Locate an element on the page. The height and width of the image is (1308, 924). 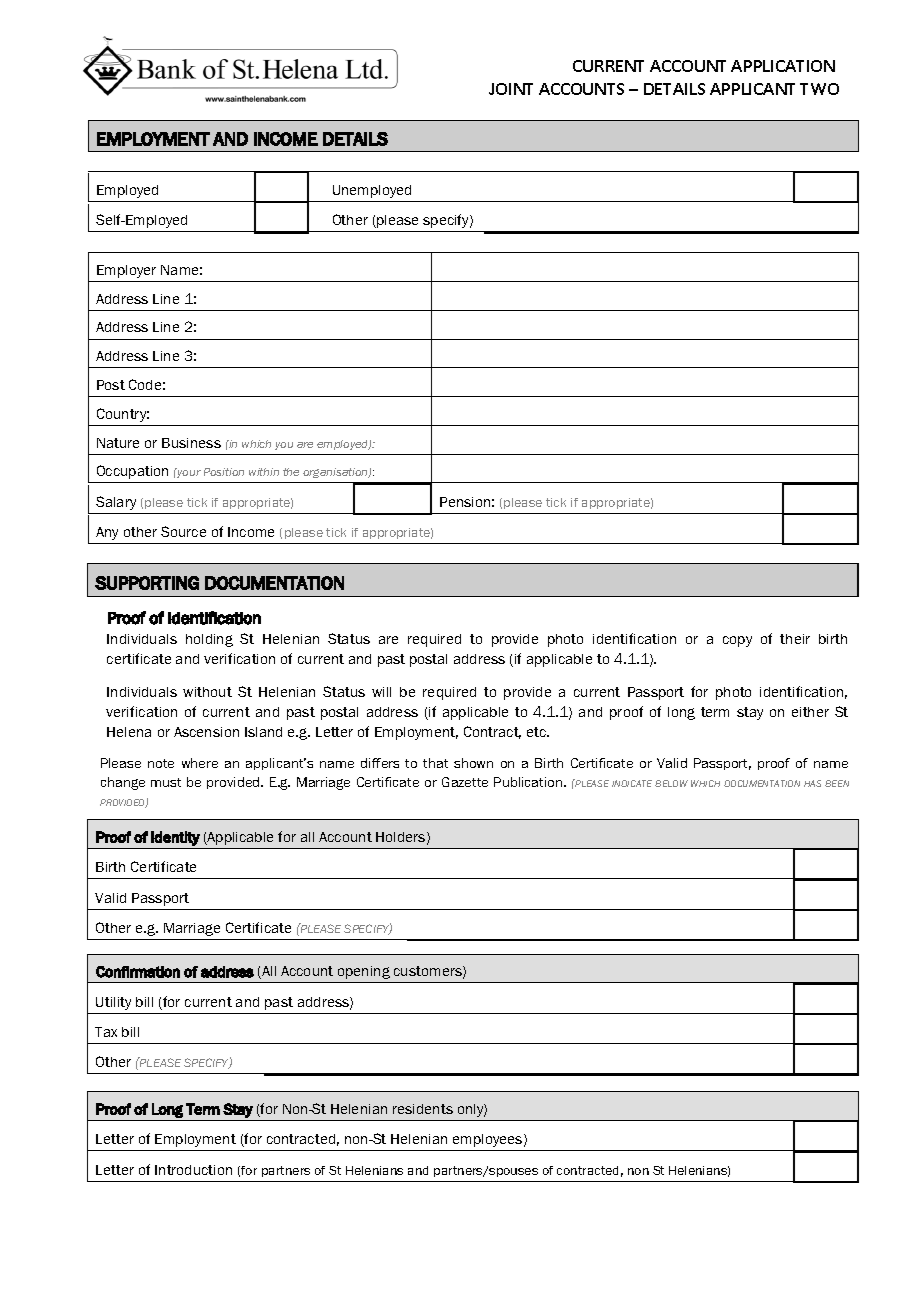
opening is located at coordinates (364, 972).
